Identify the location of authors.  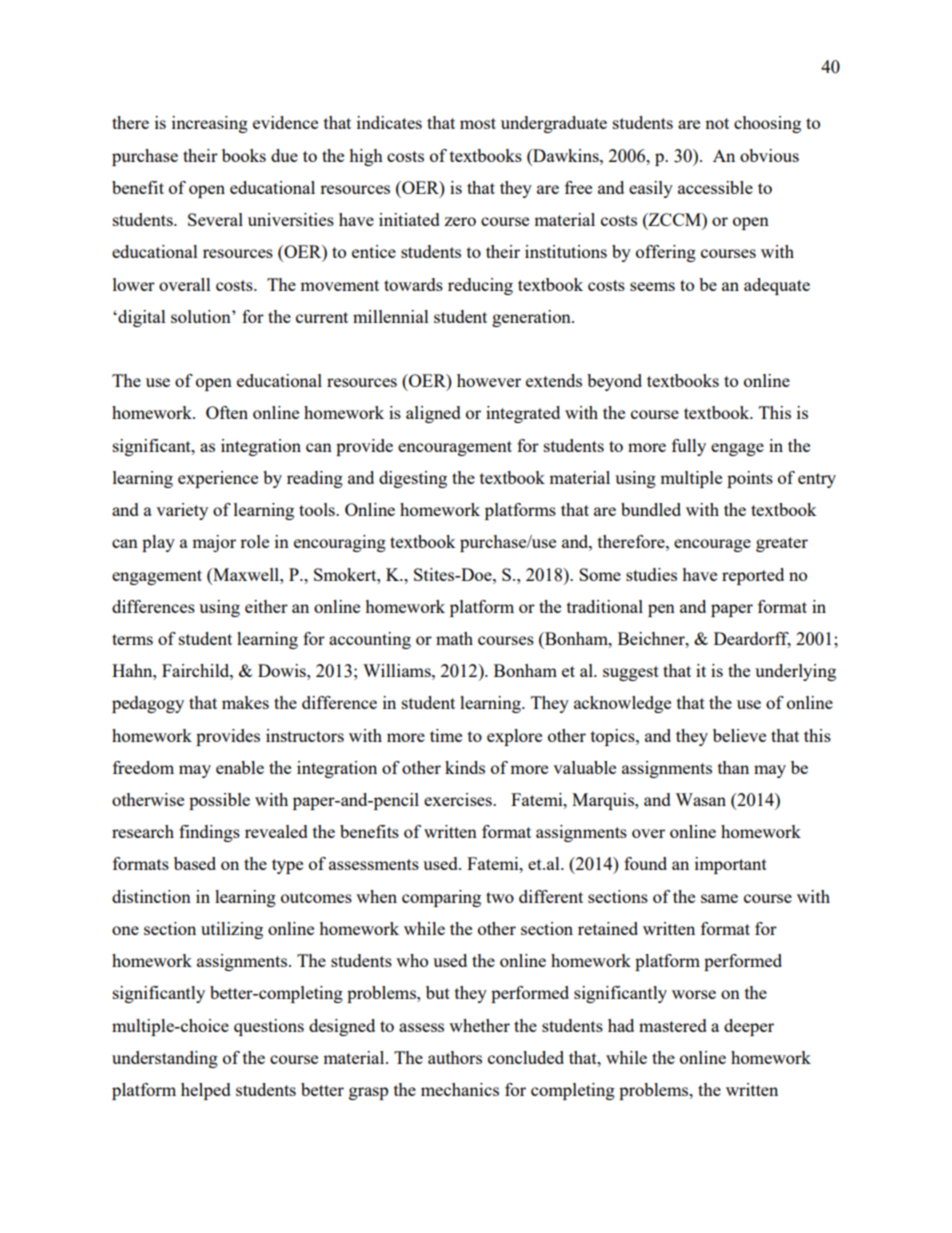
(455, 1057).
